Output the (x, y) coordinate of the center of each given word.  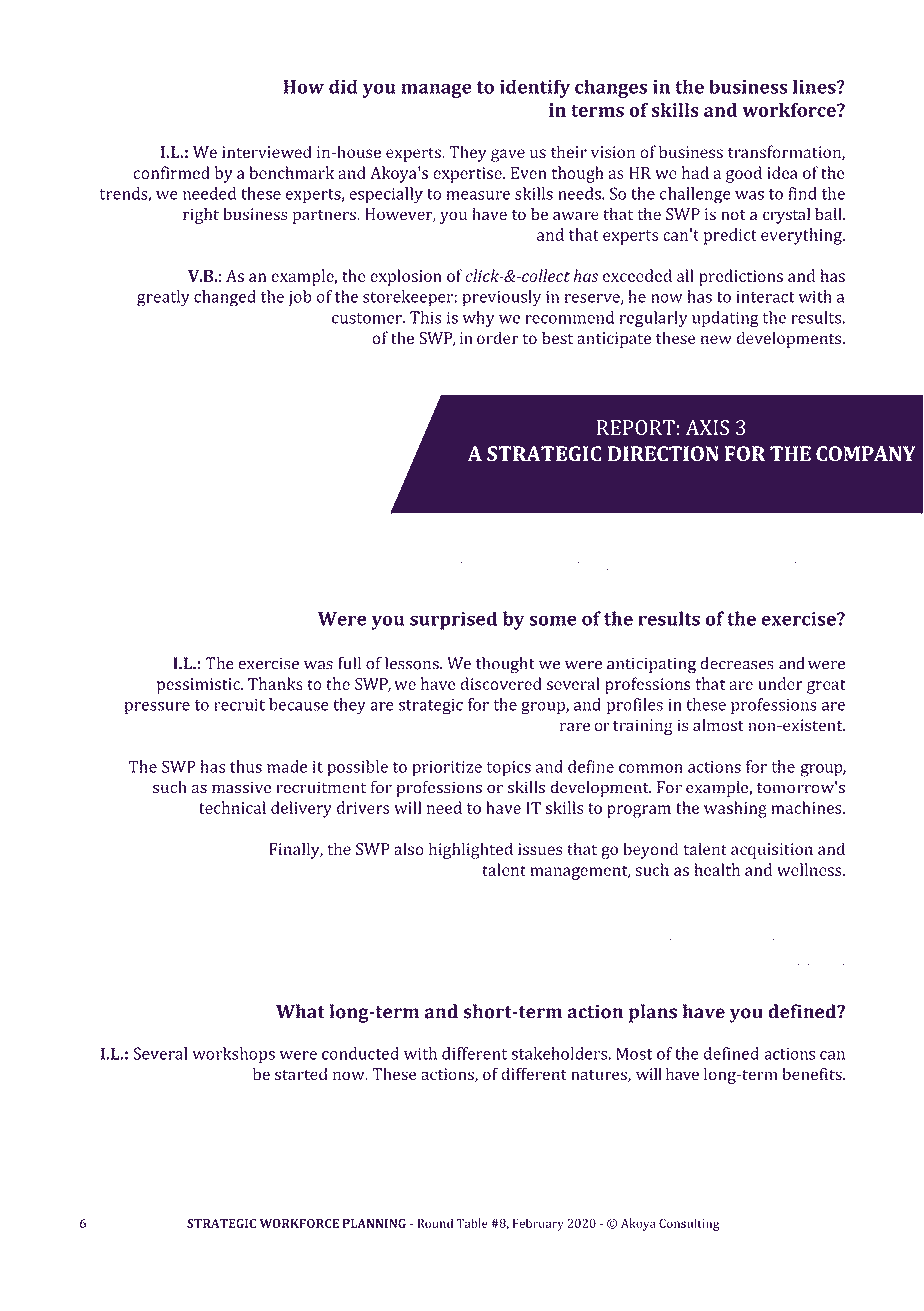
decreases (737, 663)
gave (508, 155)
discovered (501, 683)
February (538, 1224)
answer (808, 942)
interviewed (267, 151)
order (498, 338)
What (300, 1011)
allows (508, 940)
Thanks (275, 683)
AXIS (707, 427)
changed (225, 298)
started (301, 1074)
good (744, 174)
